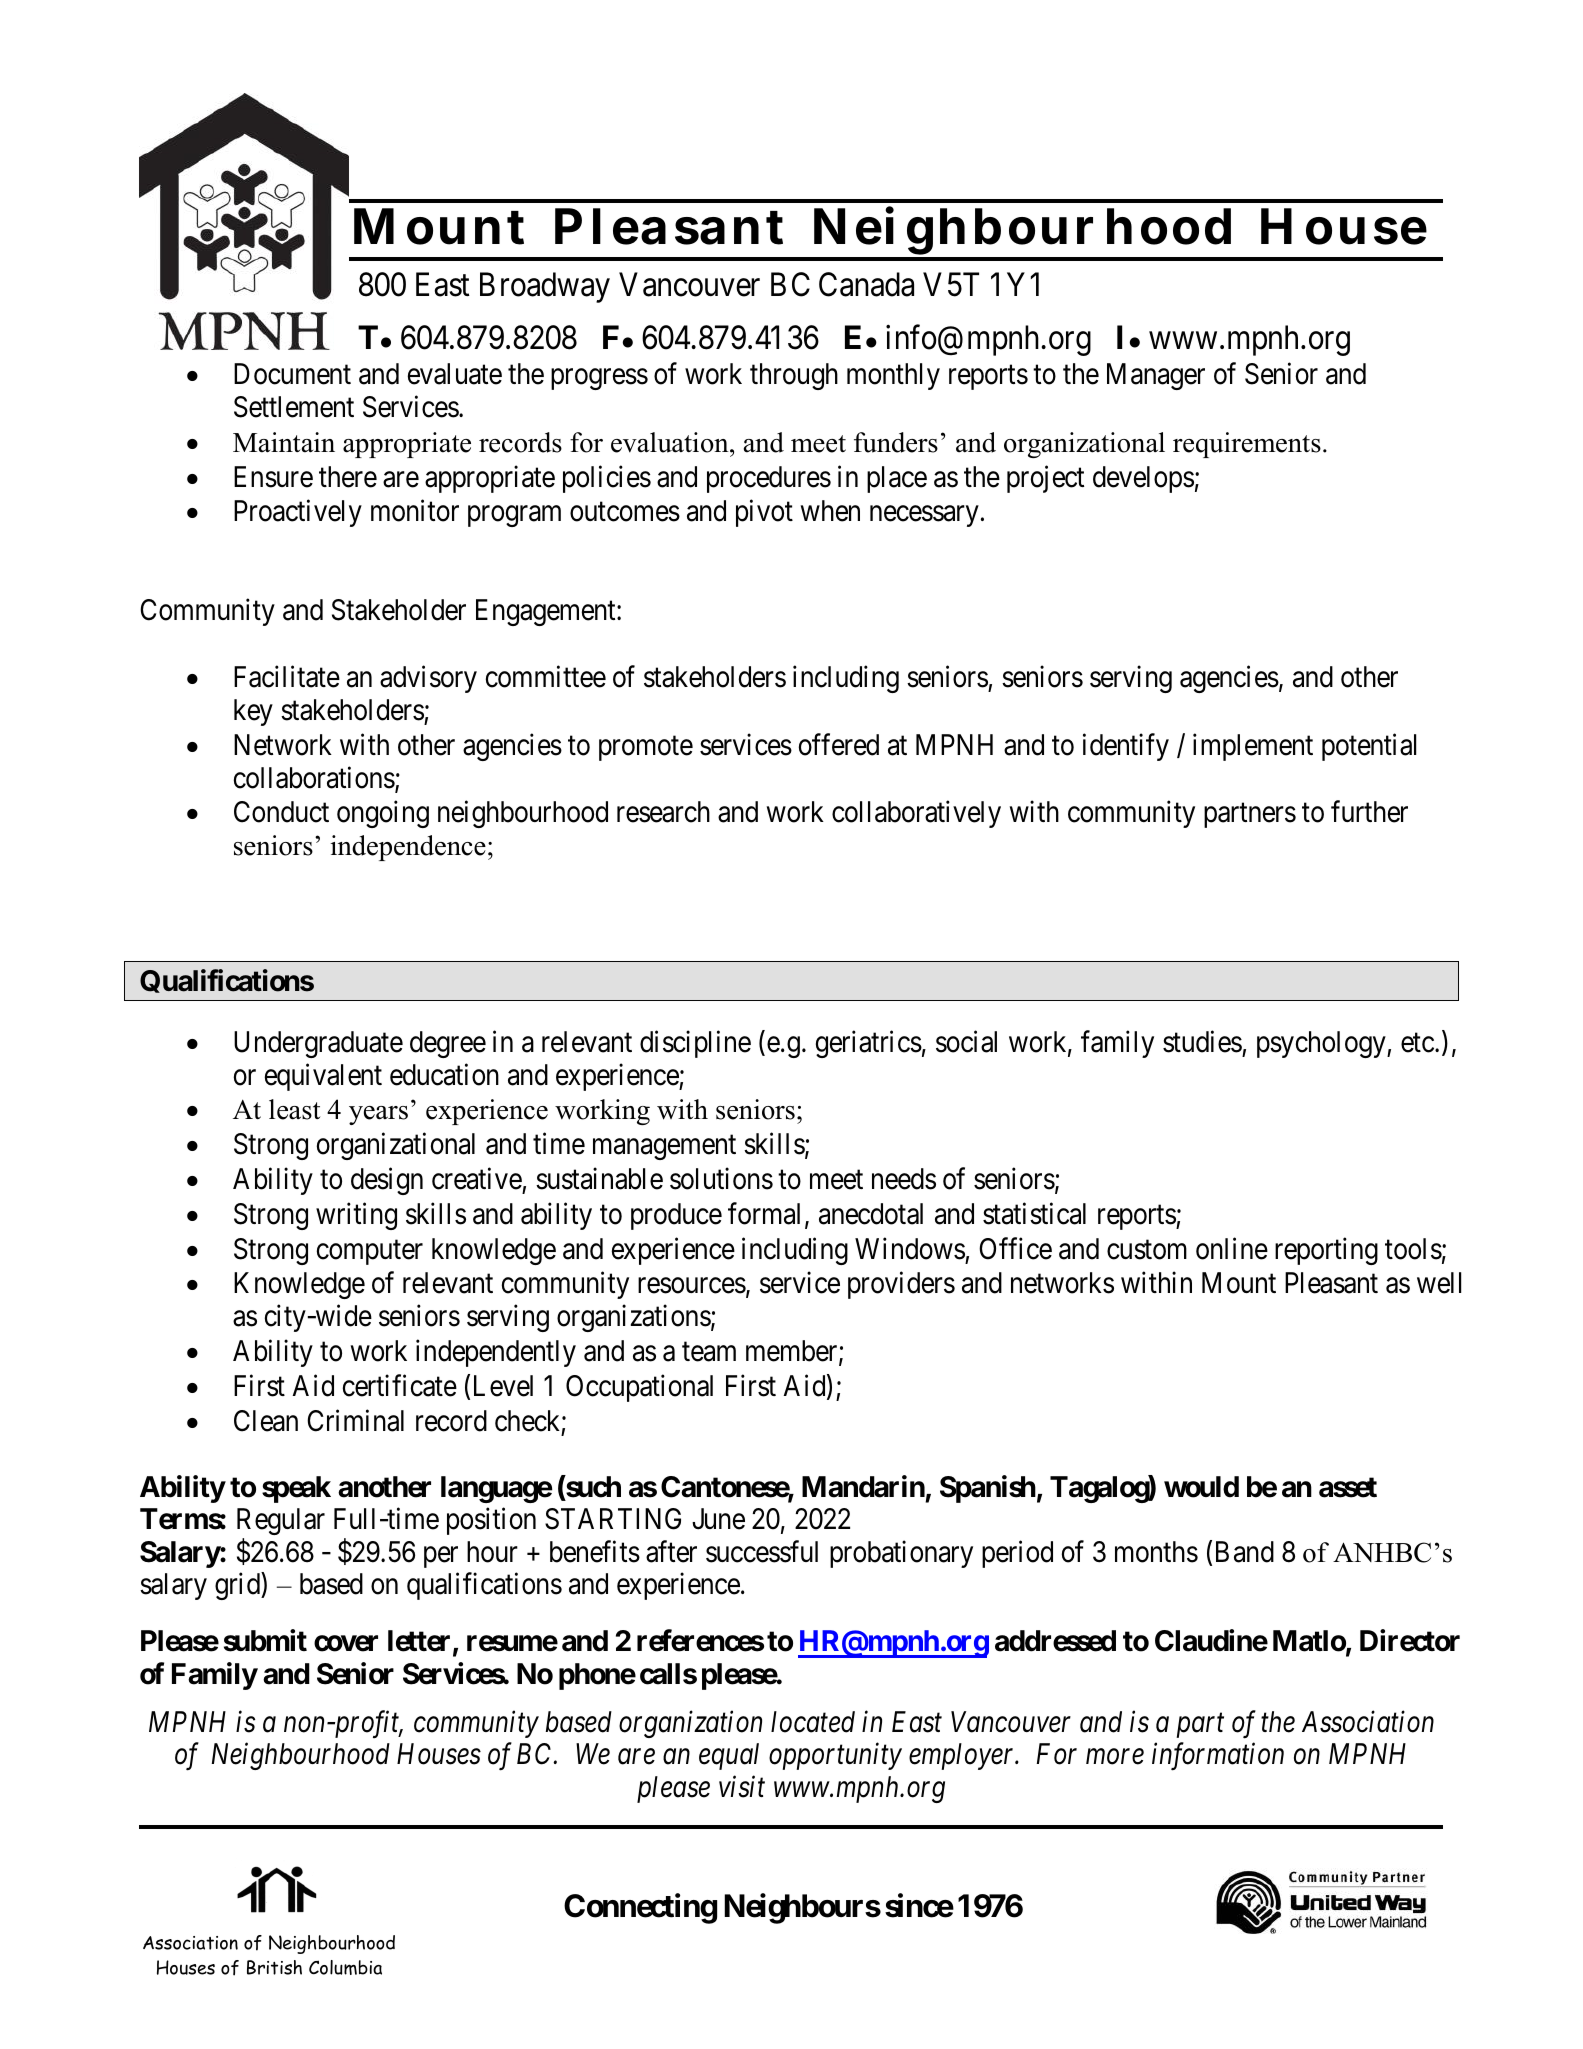  Describe the element at coordinates (793, 1352) in the screenshot. I see `member` at that location.
